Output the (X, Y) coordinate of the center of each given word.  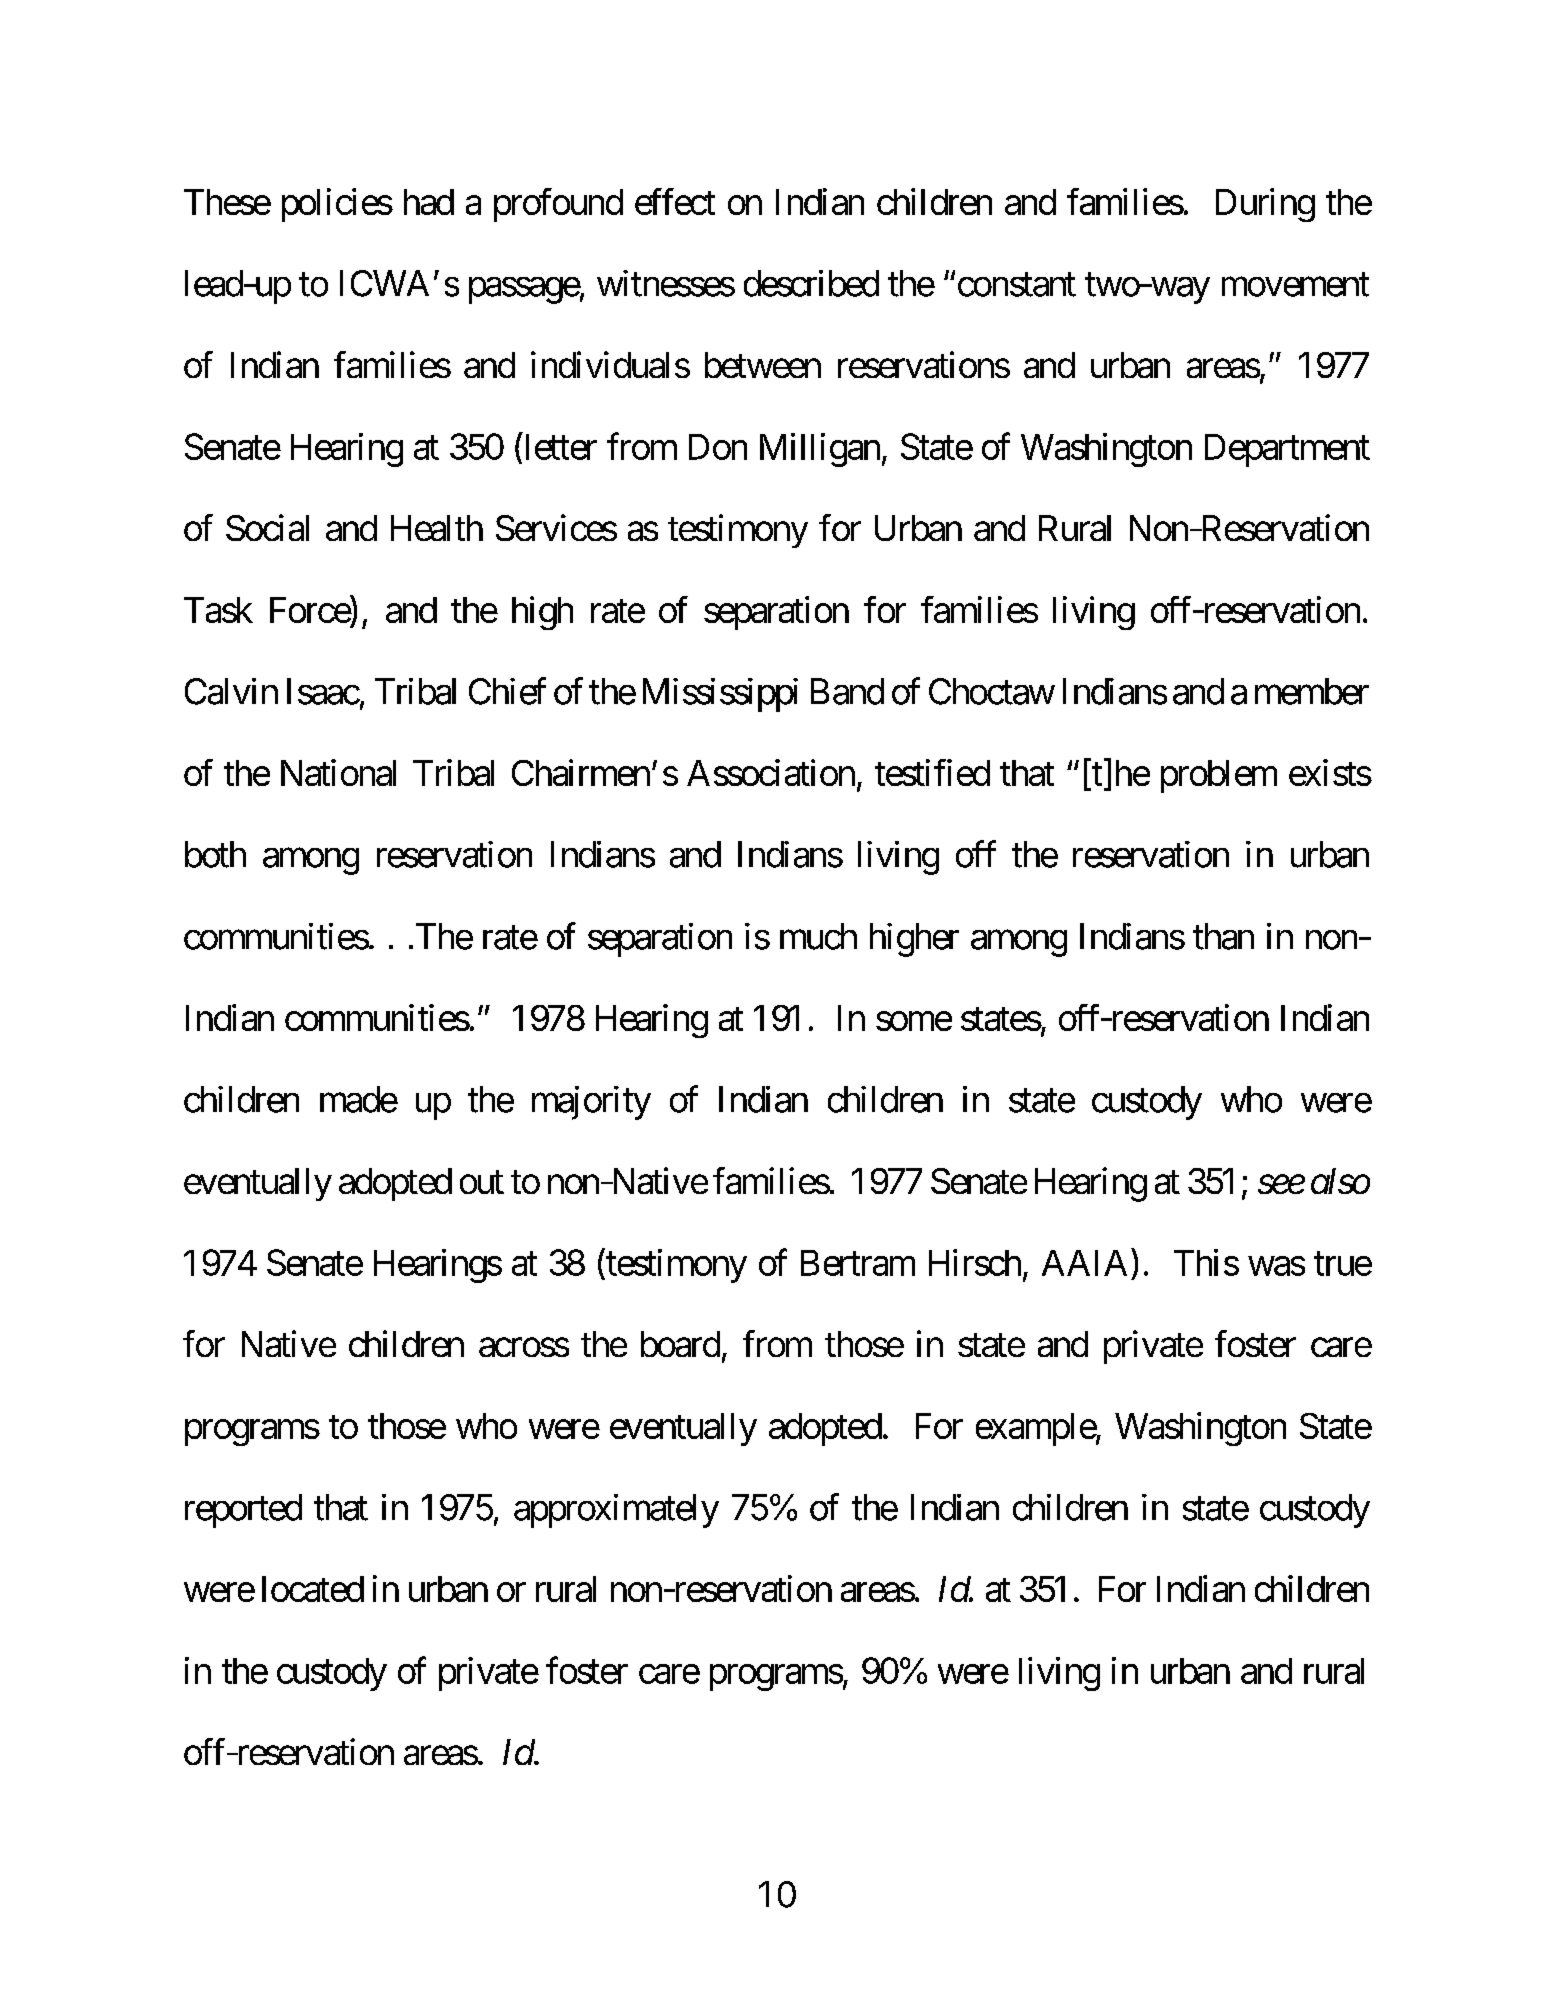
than (1223, 936)
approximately (616, 1511)
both (215, 854)
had (429, 202)
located (313, 1589)
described (811, 283)
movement (1295, 285)
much (818, 936)
